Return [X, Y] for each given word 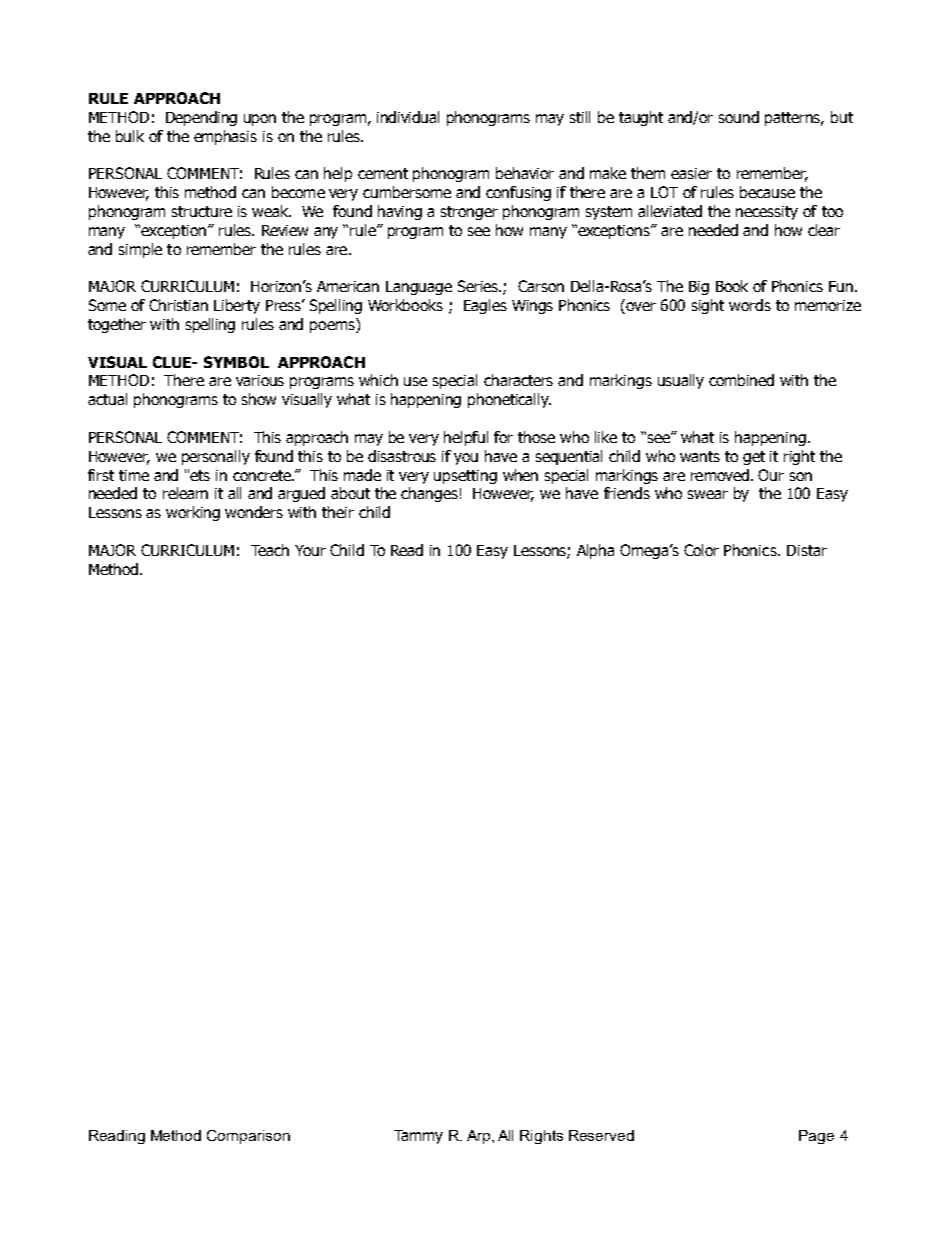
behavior [525, 173]
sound [739, 117]
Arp [480, 1137]
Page [816, 1137]
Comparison [248, 1137]
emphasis [225, 137]
